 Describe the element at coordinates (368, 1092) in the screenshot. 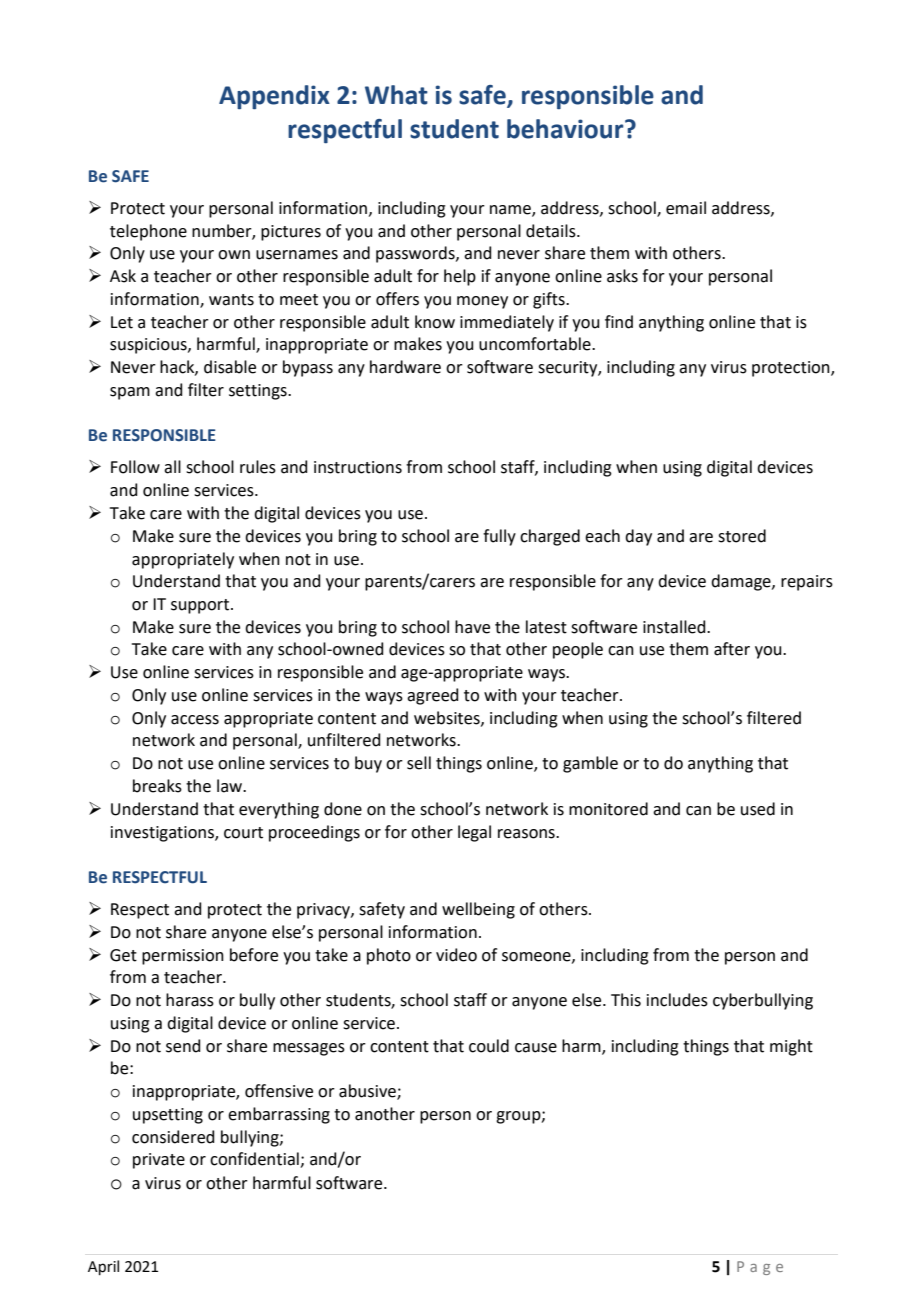

I see `abusive` at that location.
